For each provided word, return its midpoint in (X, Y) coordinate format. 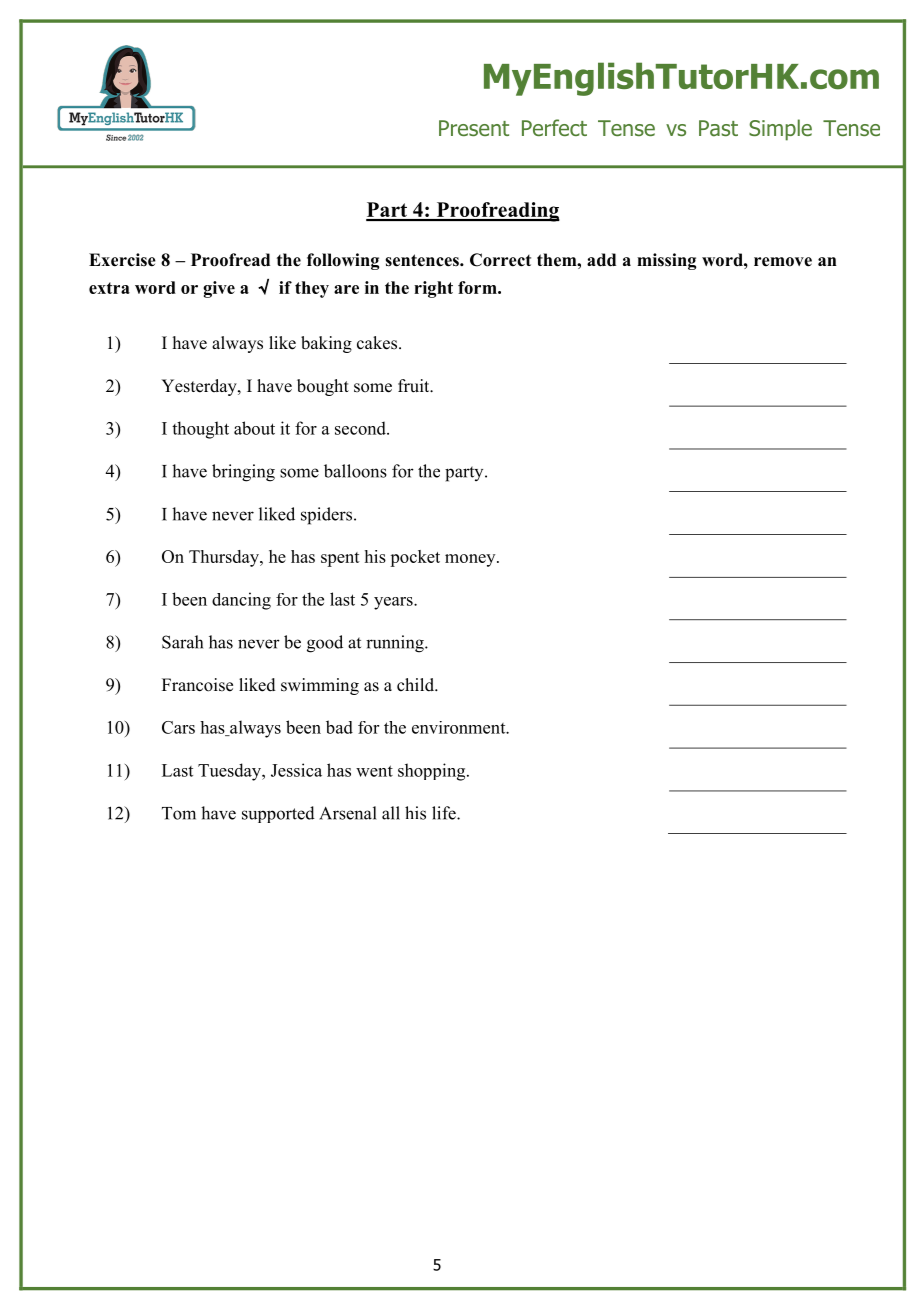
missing (666, 261)
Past (718, 128)
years (394, 603)
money (471, 560)
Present (474, 128)
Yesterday (200, 387)
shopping (433, 772)
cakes (378, 343)
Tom (179, 813)
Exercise (122, 260)
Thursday (225, 558)
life (445, 813)
